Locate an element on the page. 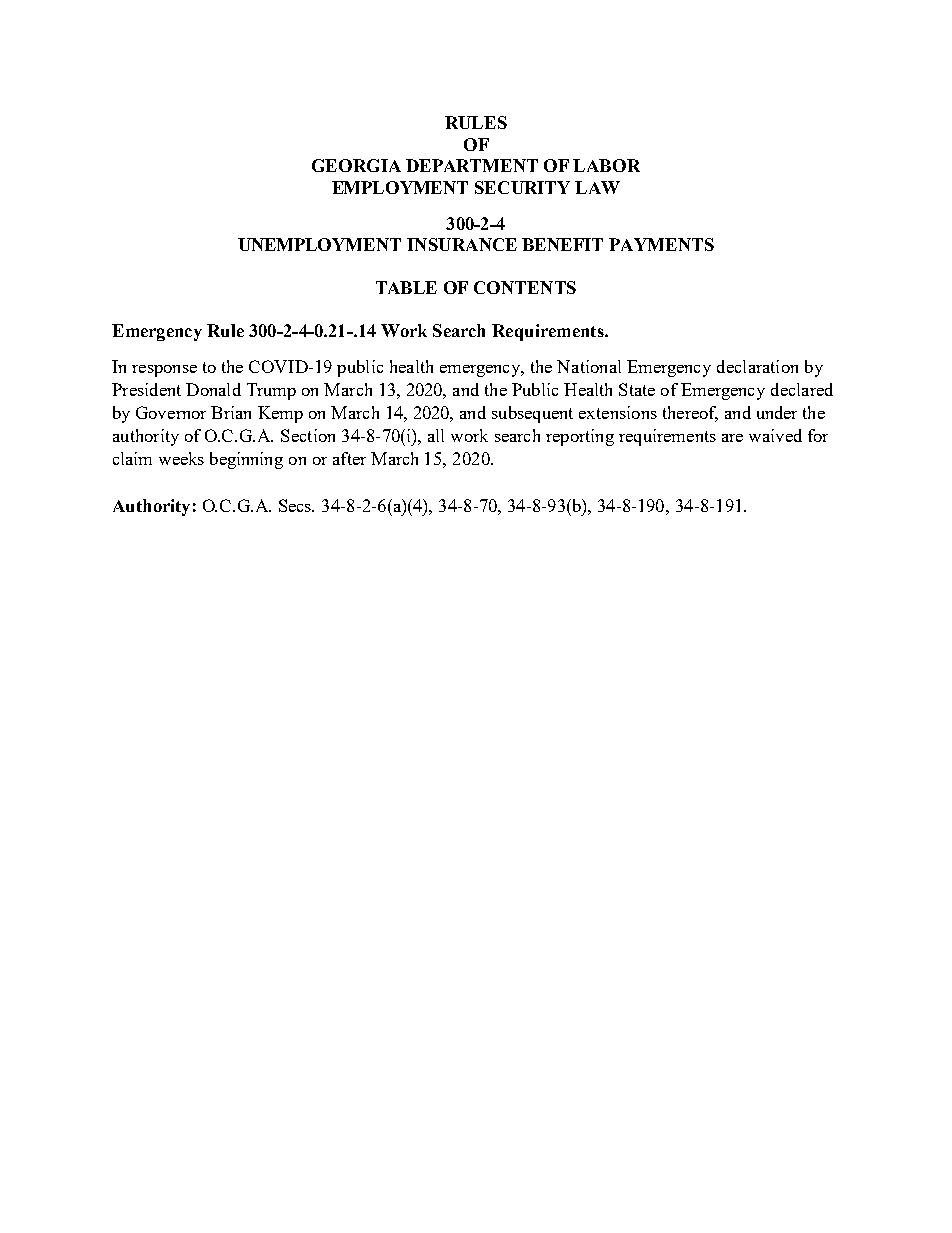 This document has width=952, height=1233. declaration is located at coordinates (757, 366).
